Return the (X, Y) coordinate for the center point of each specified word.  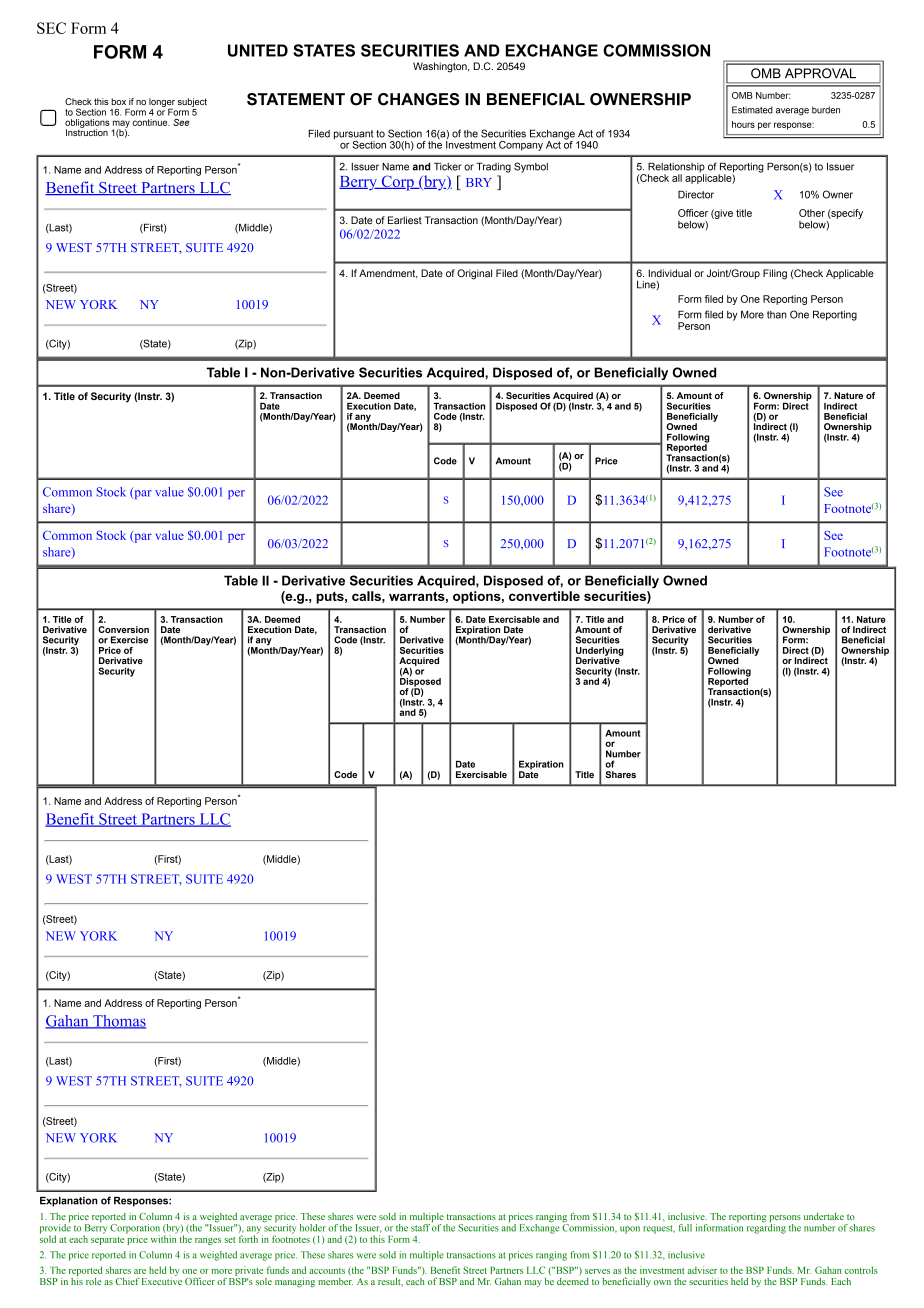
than (777, 315)
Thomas (118, 1022)
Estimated (752, 110)
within (164, 1238)
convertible (544, 596)
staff (420, 1228)
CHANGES (419, 99)
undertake (824, 1216)
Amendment (388, 274)
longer (162, 103)
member (335, 1280)
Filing (775, 274)
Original (474, 274)
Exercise (129, 640)
